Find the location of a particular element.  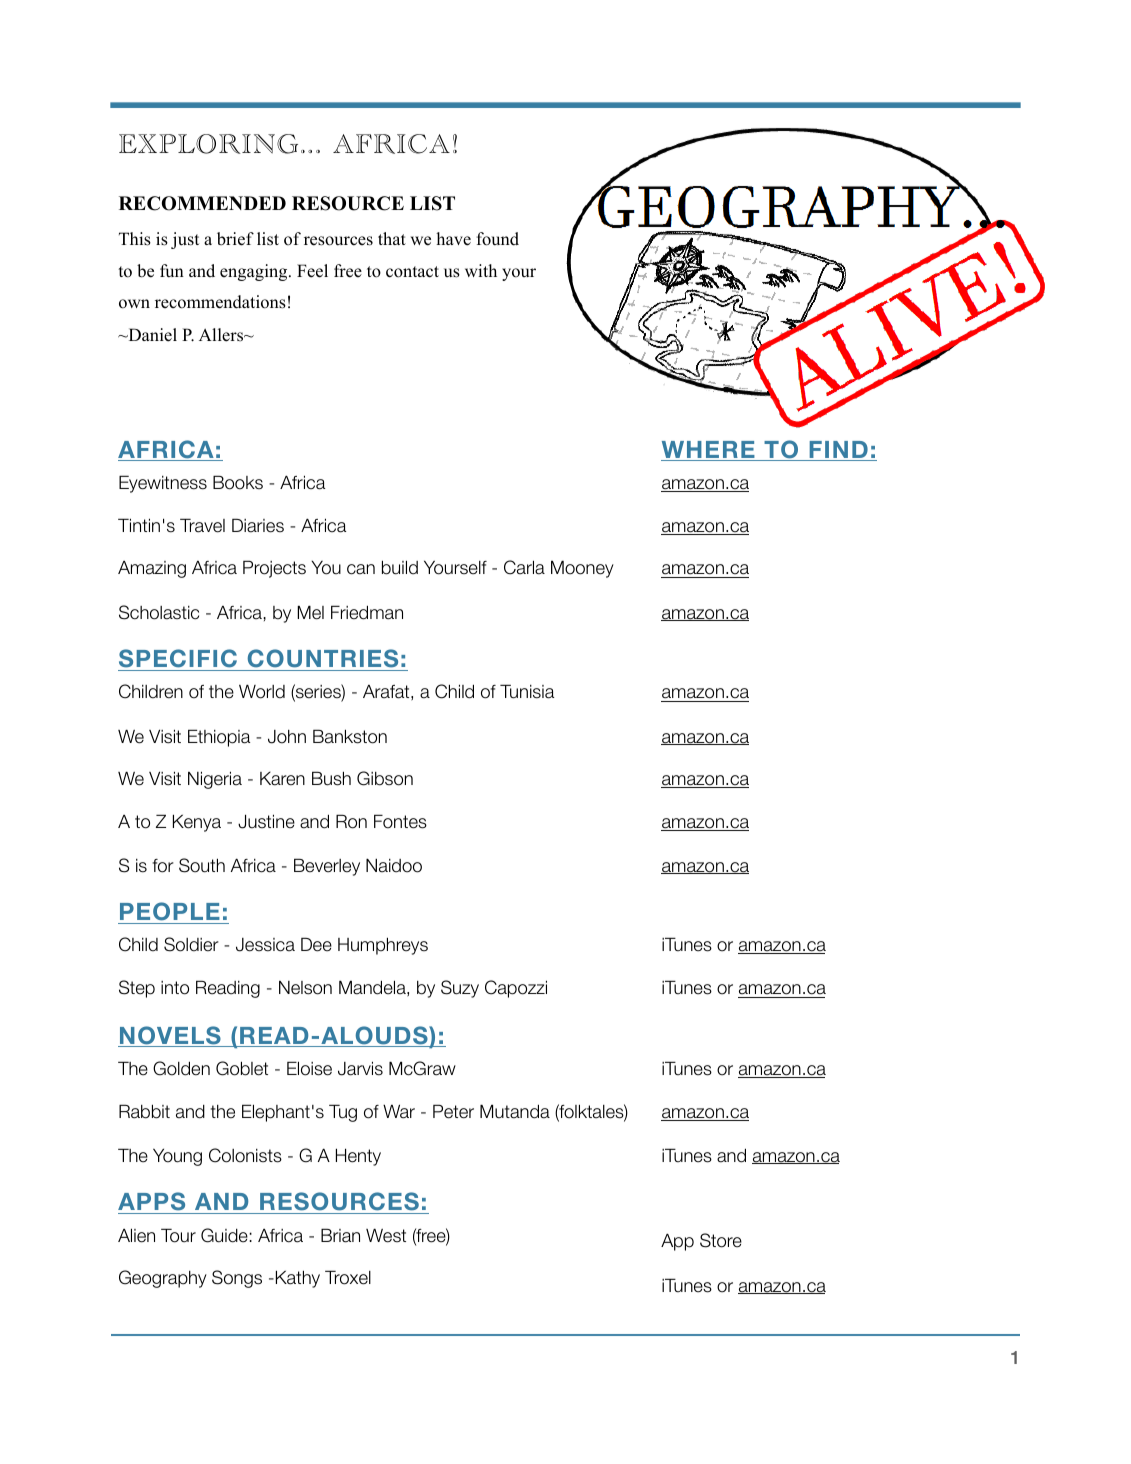

RECOMMENDED is located at coordinates (202, 203).
